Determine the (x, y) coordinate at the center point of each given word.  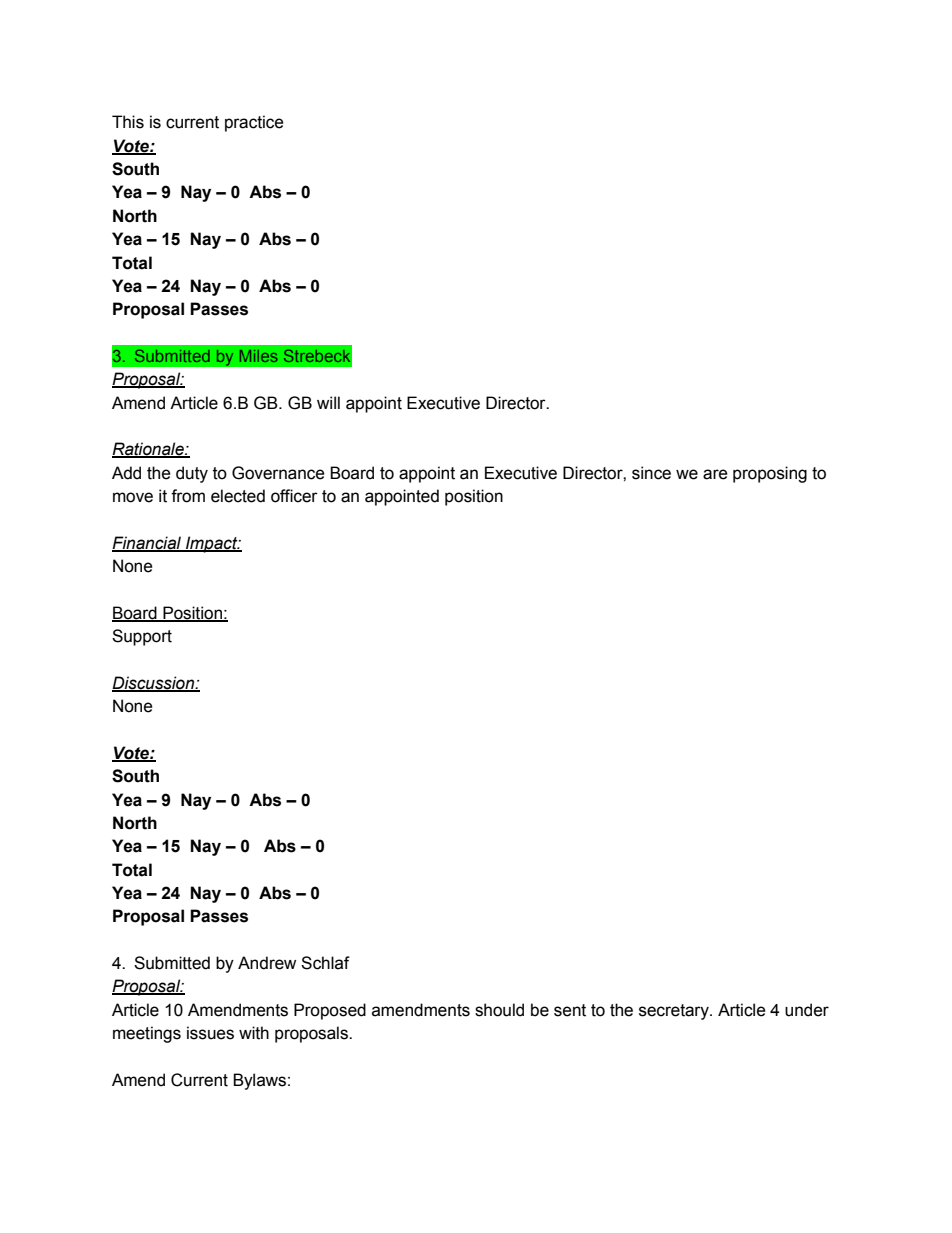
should (499, 1010)
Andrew (267, 963)
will (328, 402)
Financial (148, 543)
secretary (675, 1012)
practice (254, 123)
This (128, 122)
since (651, 473)
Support (142, 637)
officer (294, 496)
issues (210, 1033)
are (715, 474)
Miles (258, 356)
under (807, 1010)
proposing (770, 474)
